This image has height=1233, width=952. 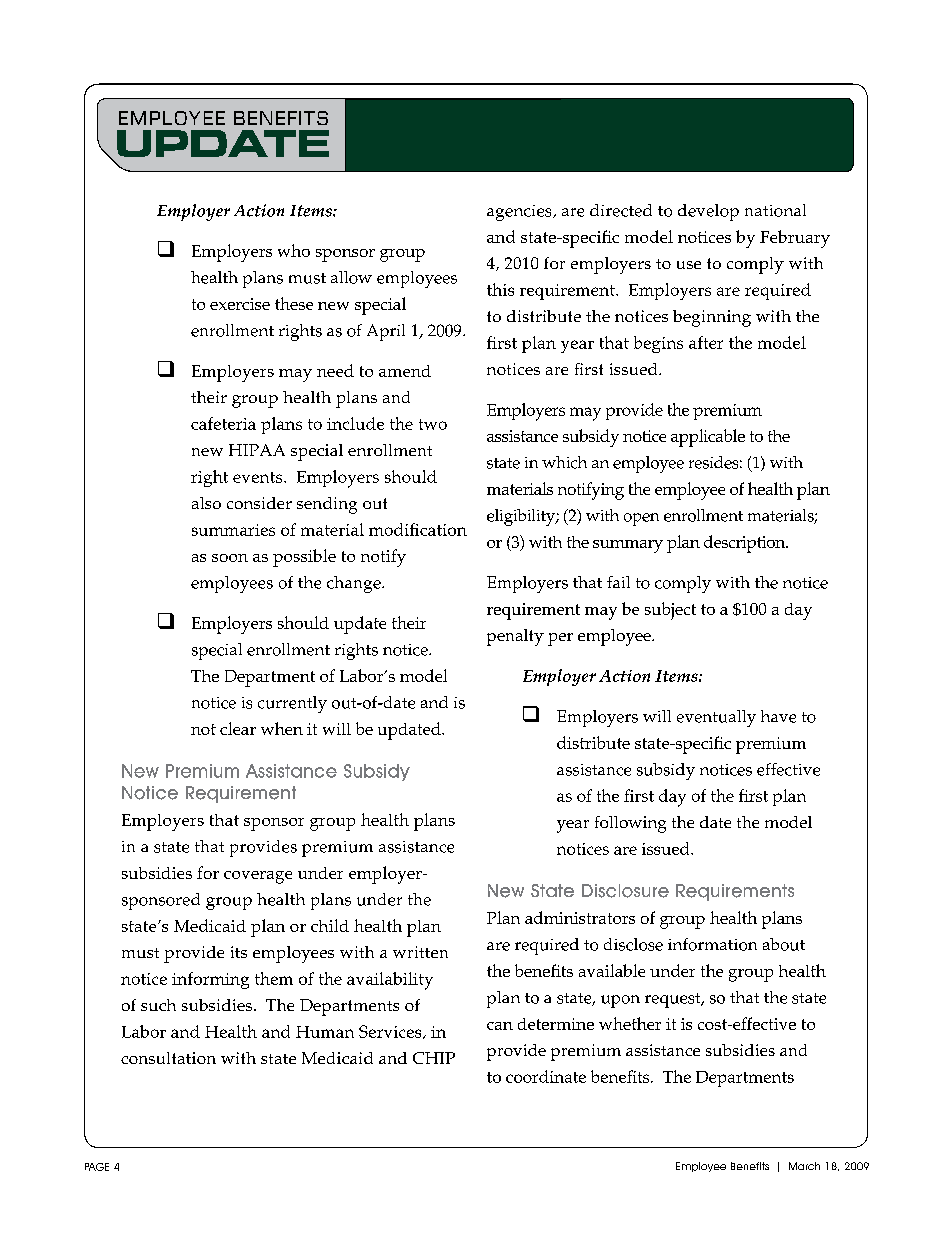 What do you see at coordinates (238, 728) in the image?
I see `clear` at bounding box center [238, 728].
